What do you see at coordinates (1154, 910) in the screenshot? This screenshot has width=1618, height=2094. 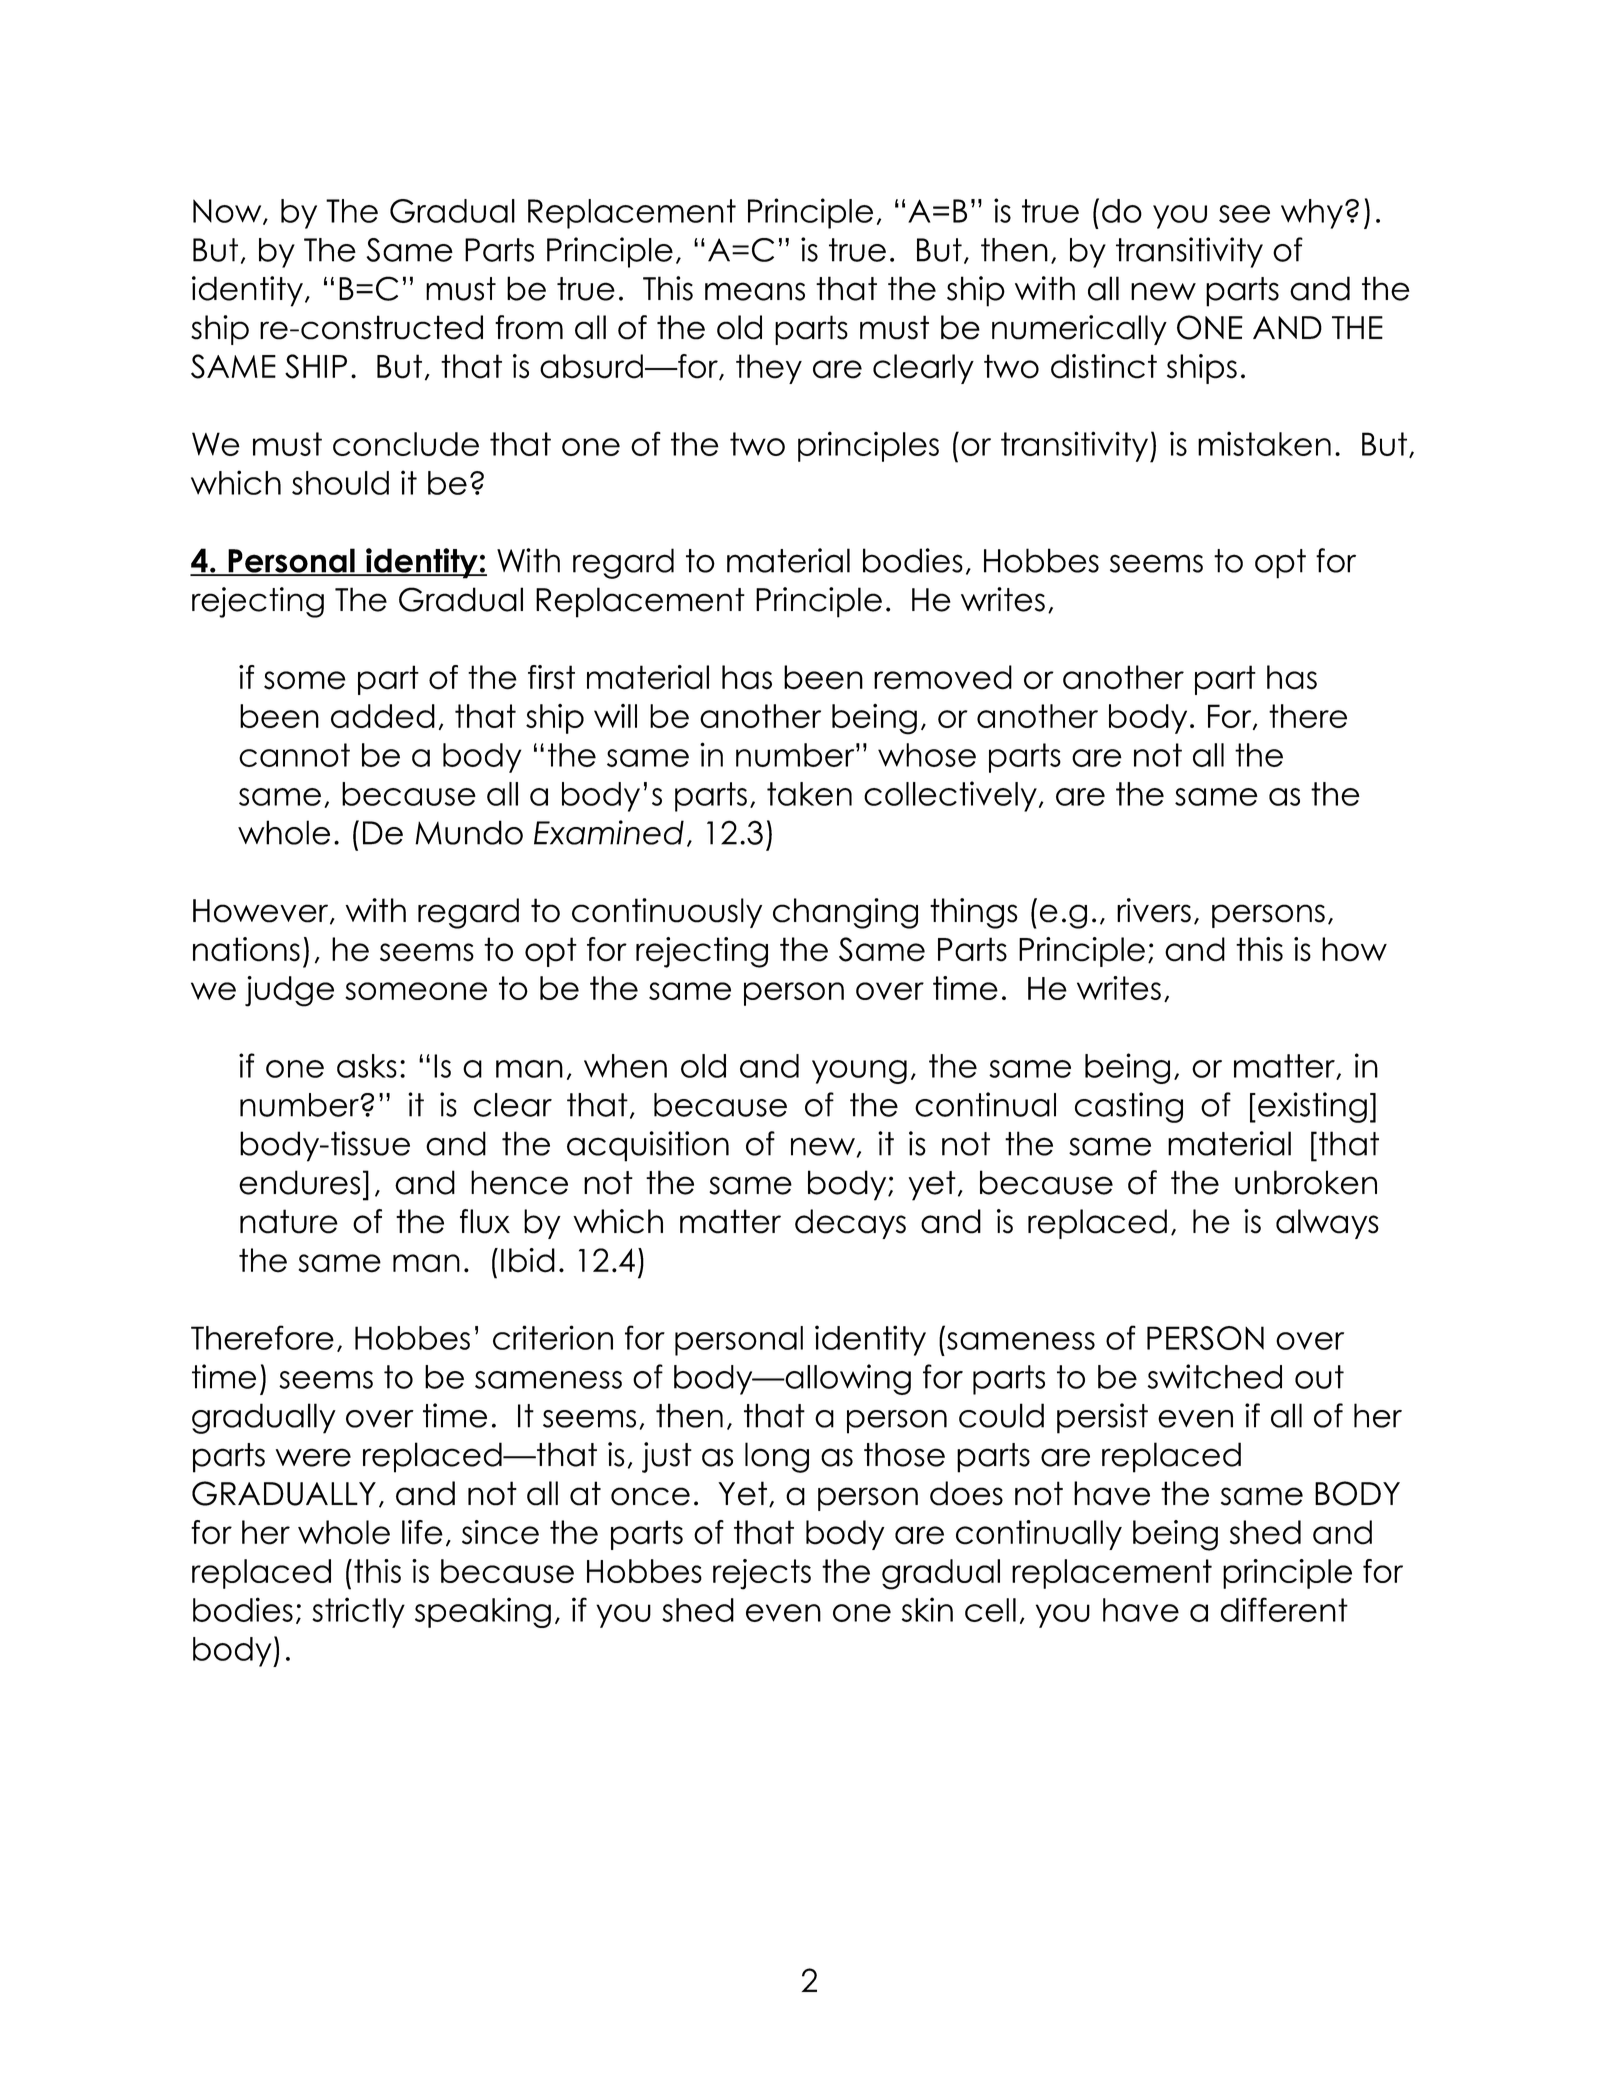 I see `rivers` at bounding box center [1154, 910].
